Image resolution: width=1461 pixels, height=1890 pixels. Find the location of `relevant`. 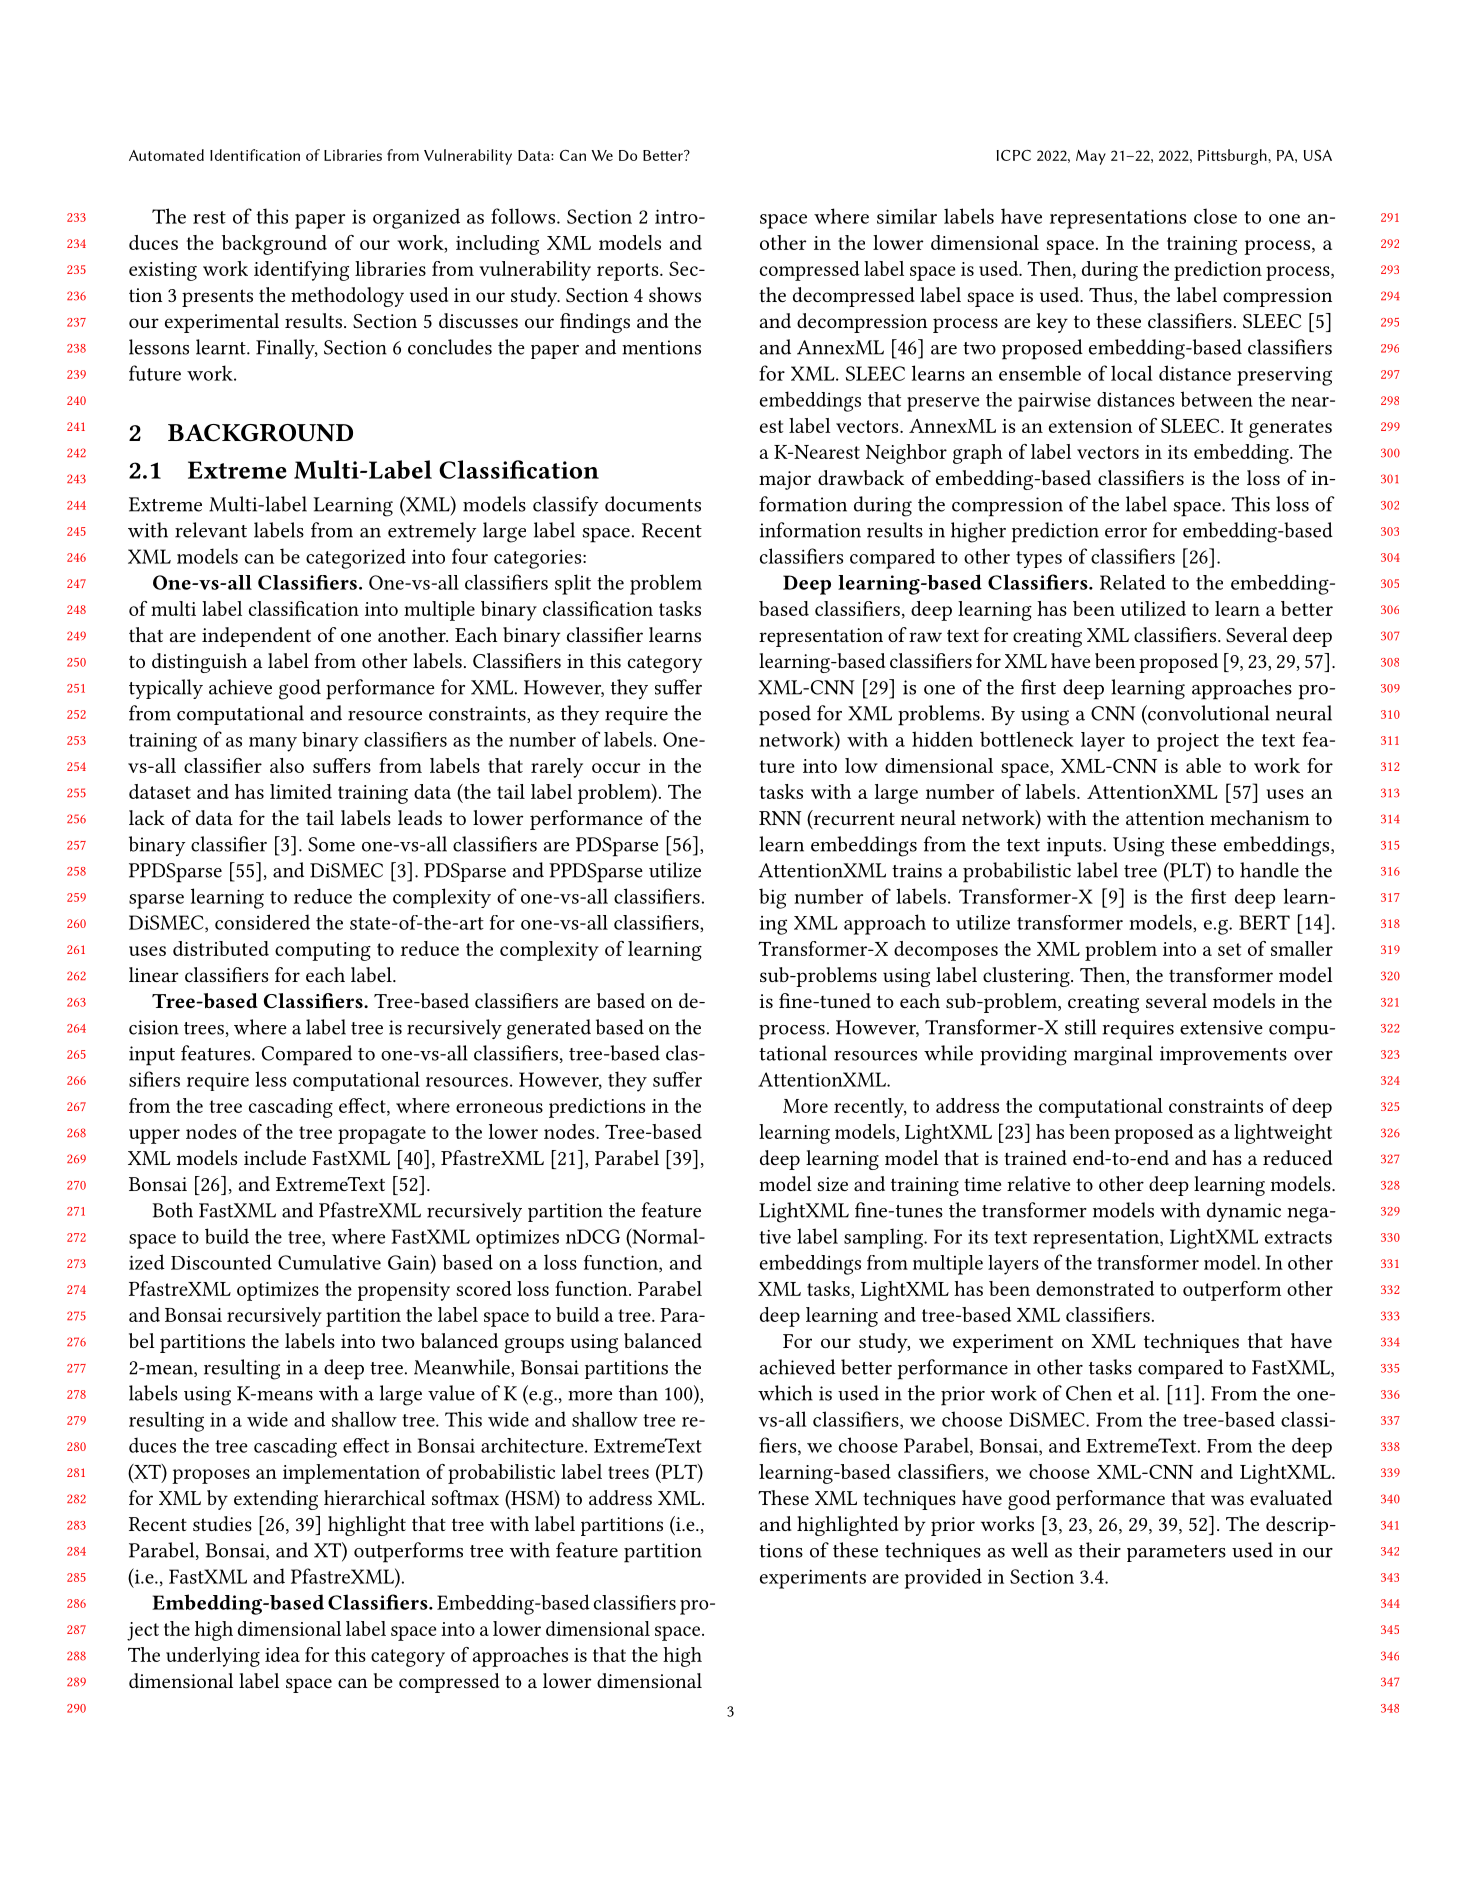

relevant is located at coordinates (211, 530).
